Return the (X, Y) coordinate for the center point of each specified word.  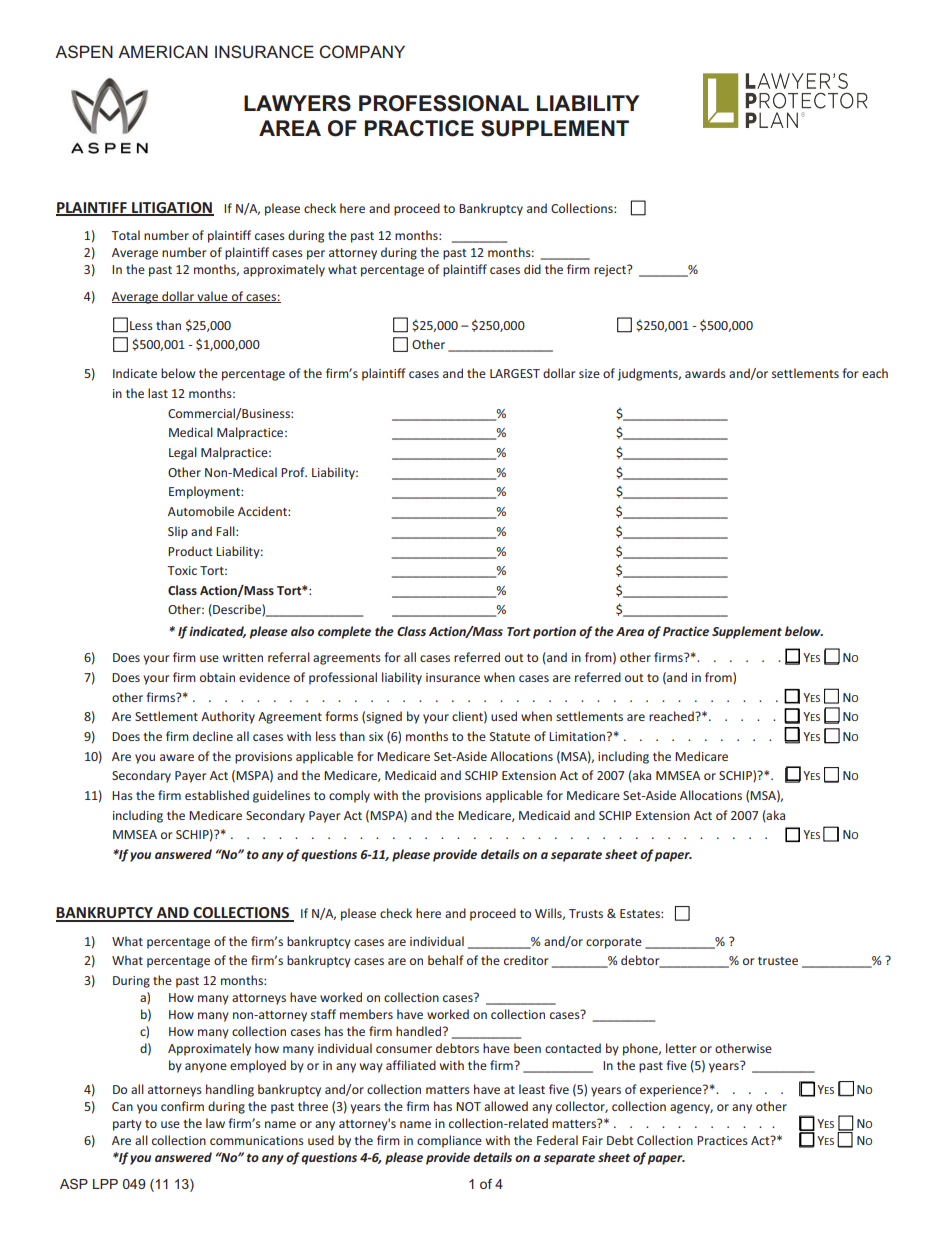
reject (611, 271)
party (127, 1125)
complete (344, 632)
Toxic (182, 570)
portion (554, 632)
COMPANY (362, 51)
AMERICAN (163, 51)
